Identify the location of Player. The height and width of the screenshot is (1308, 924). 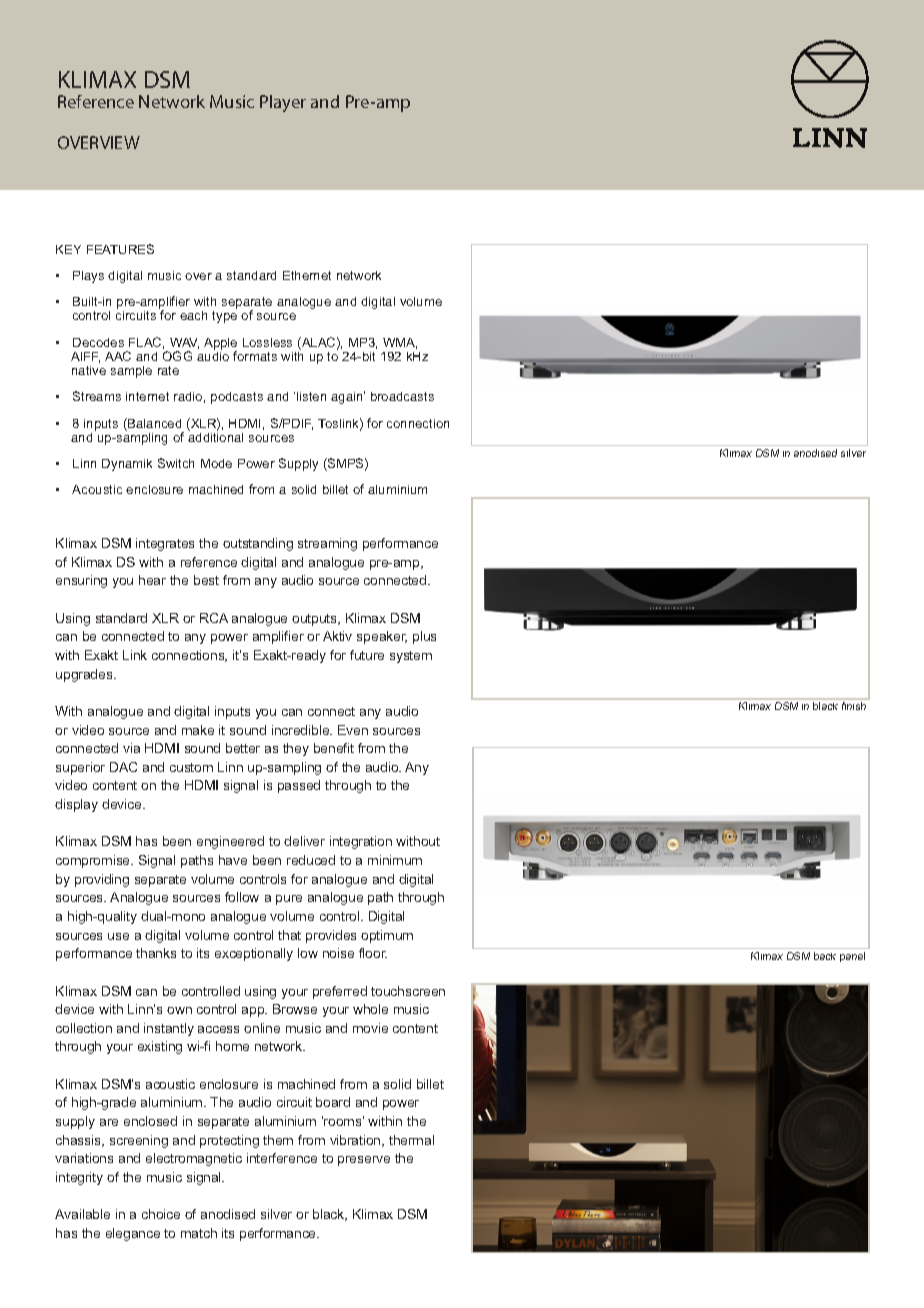
(283, 103).
